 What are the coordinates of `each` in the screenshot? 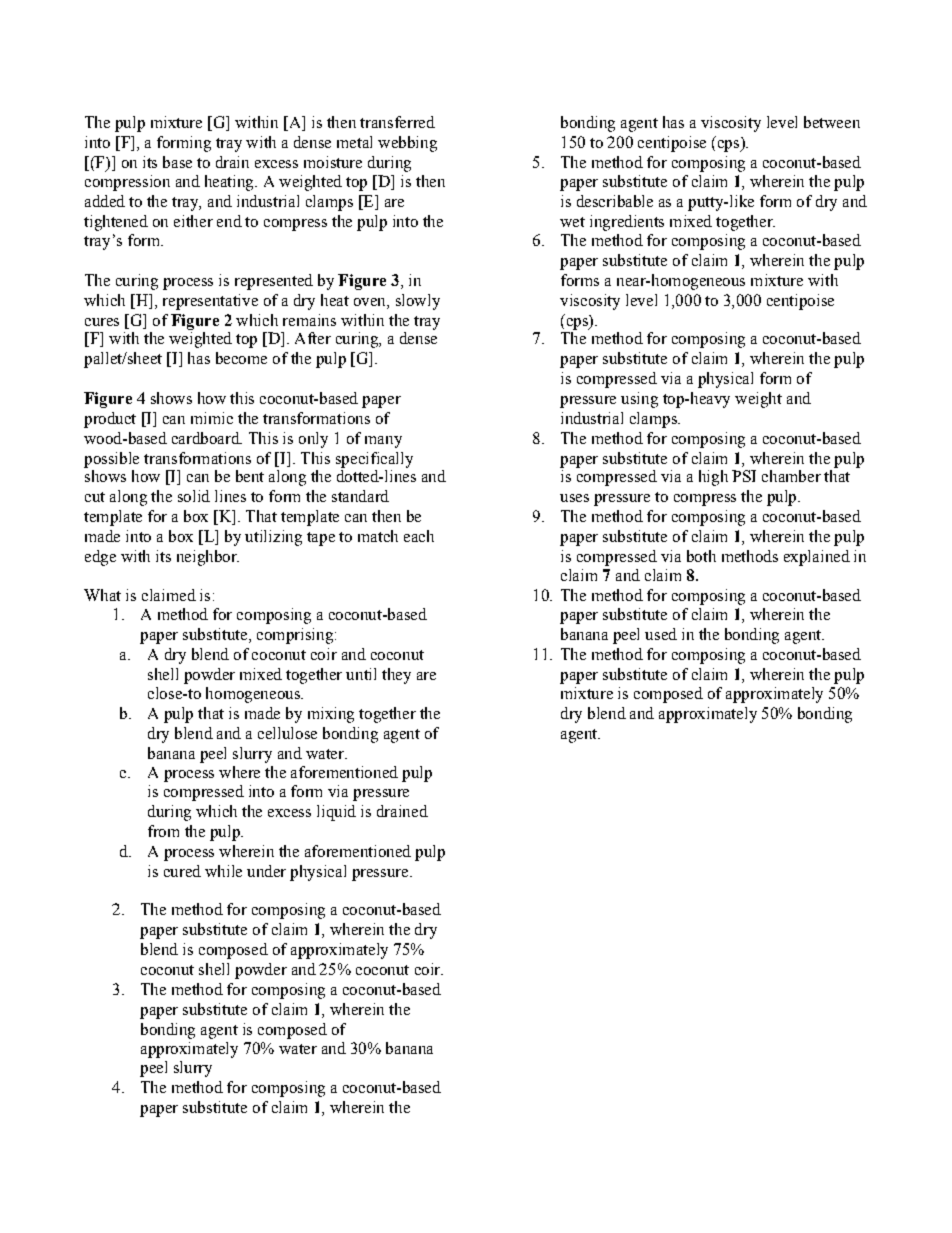 It's located at (419, 536).
